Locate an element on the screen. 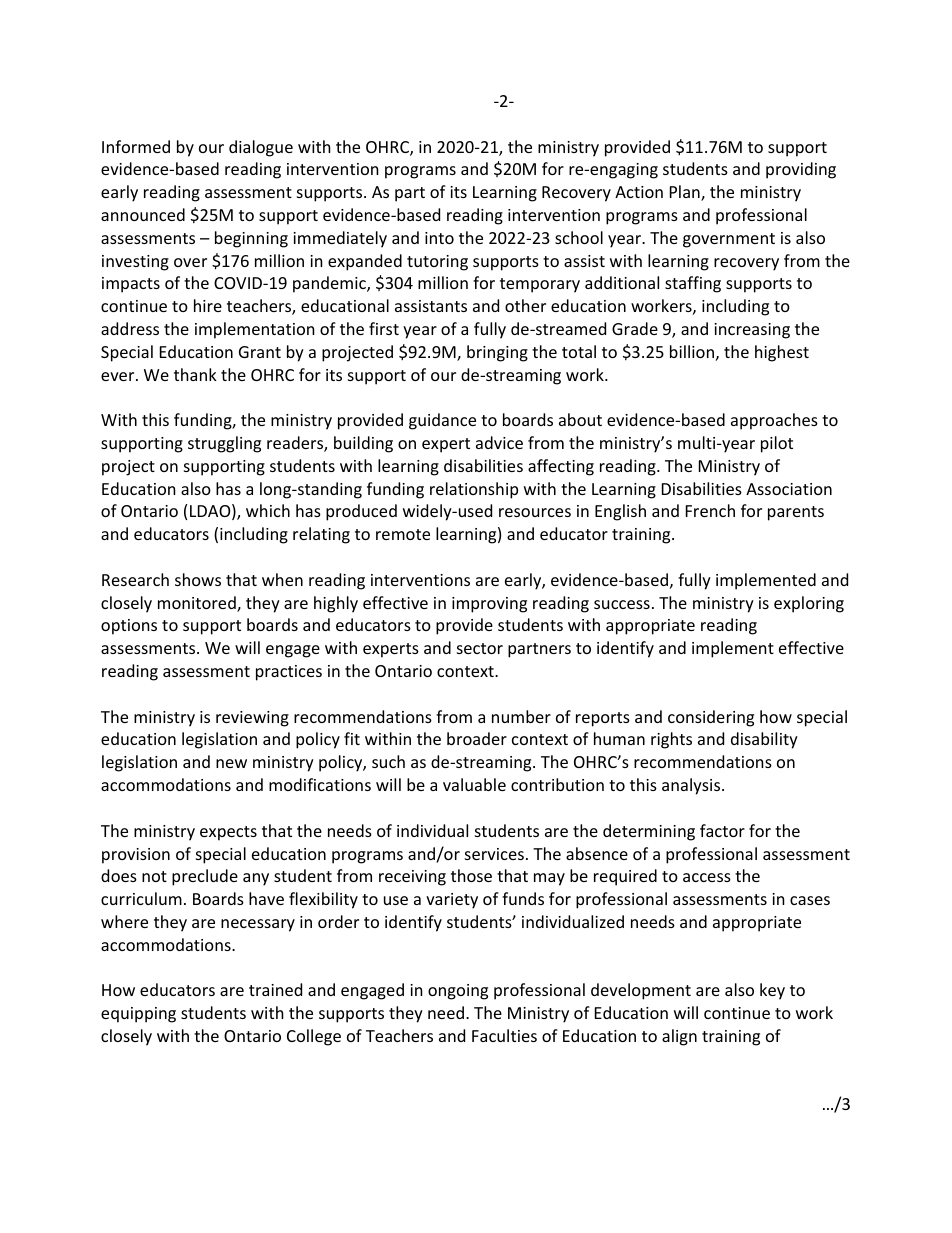 This screenshot has width=952, height=1233. reviewing is located at coordinates (252, 719).
